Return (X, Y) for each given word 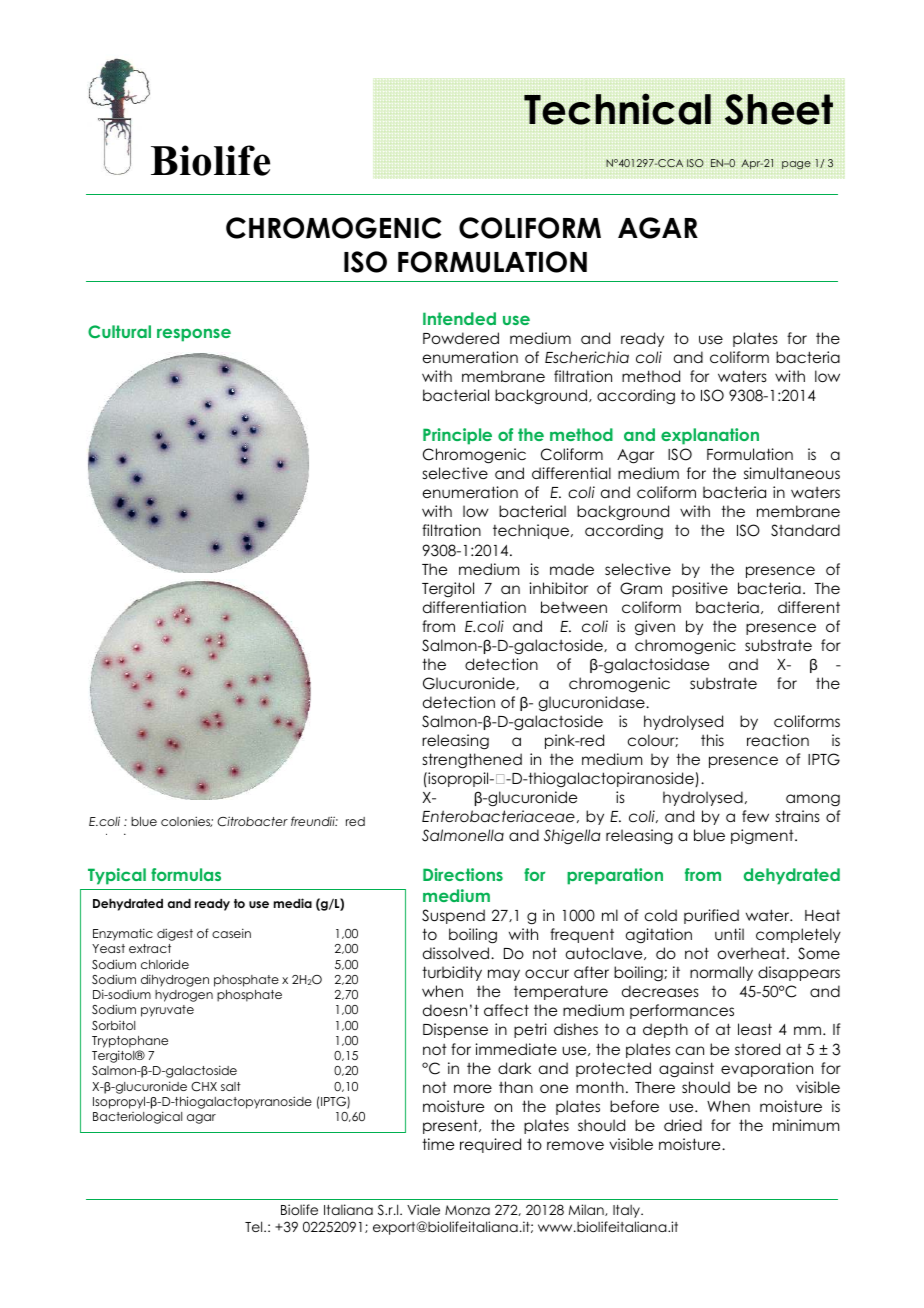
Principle (457, 436)
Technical (617, 109)
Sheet (779, 109)
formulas (186, 874)
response (194, 335)
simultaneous (792, 473)
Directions (463, 874)
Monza (467, 1210)
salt (231, 1086)
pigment (763, 836)
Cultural (119, 331)
